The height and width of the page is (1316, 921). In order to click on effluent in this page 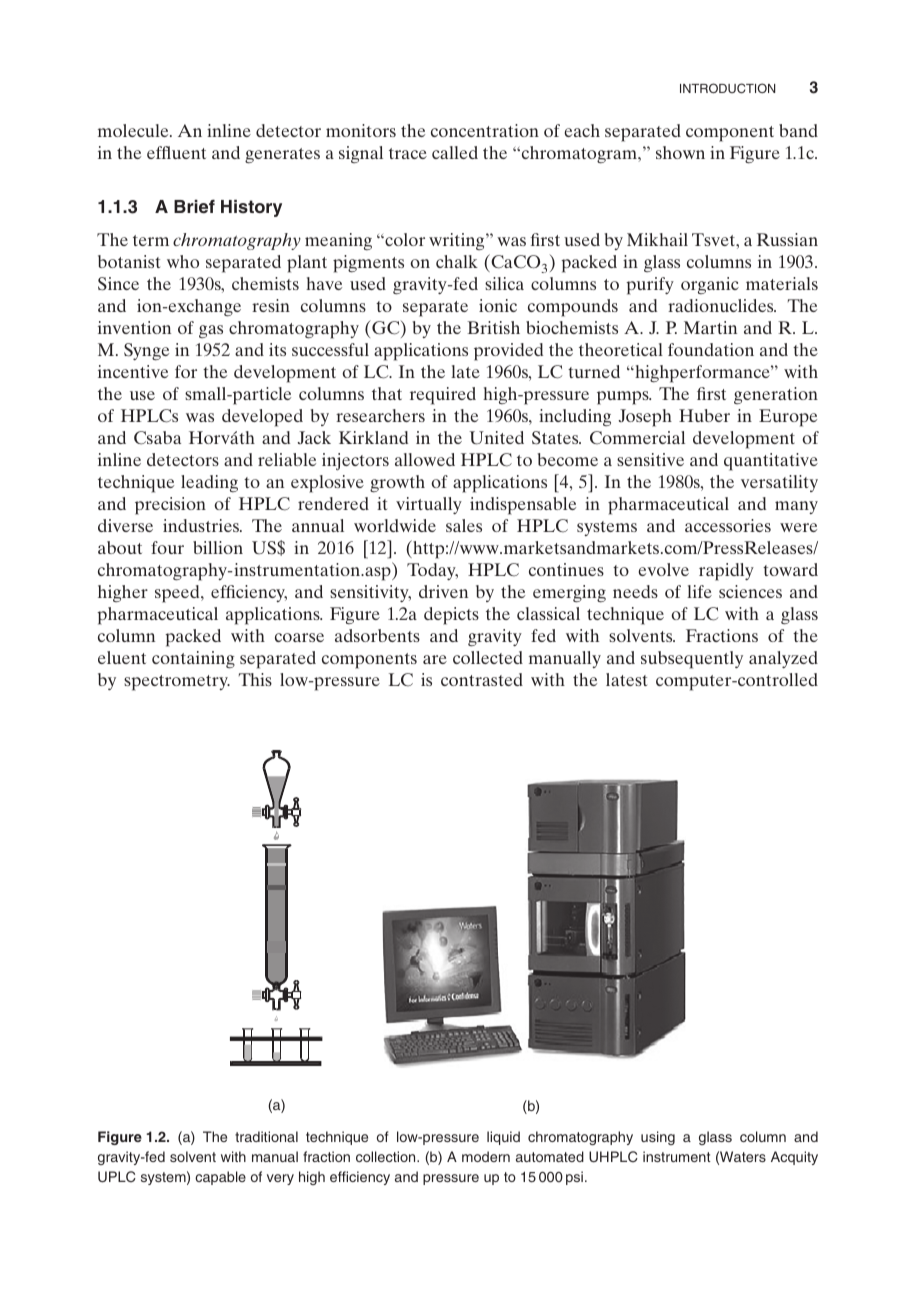, I will do `click(176, 152)`.
